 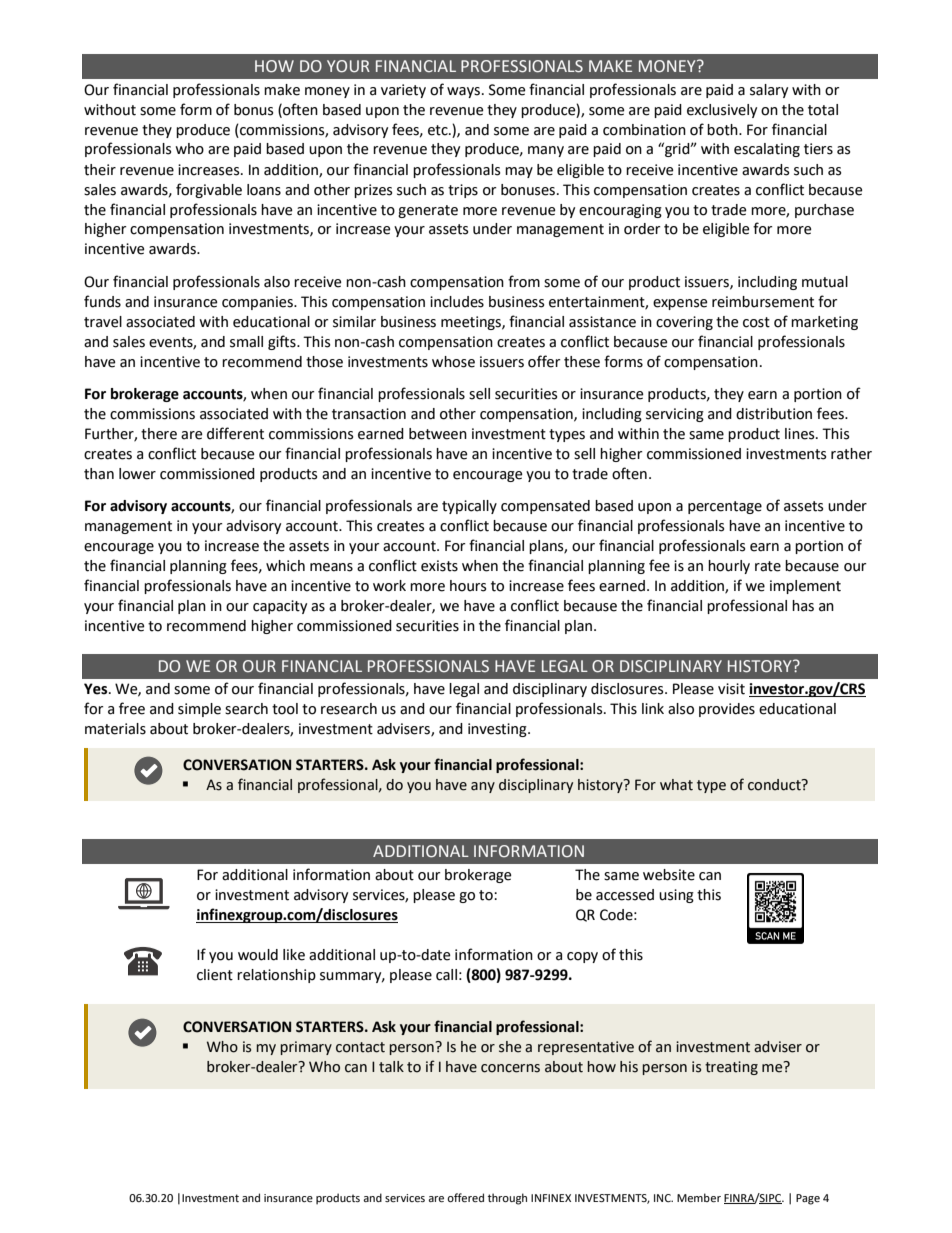 What do you see at coordinates (767, 150) in the document?
I see `escalating` at bounding box center [767, 150].
